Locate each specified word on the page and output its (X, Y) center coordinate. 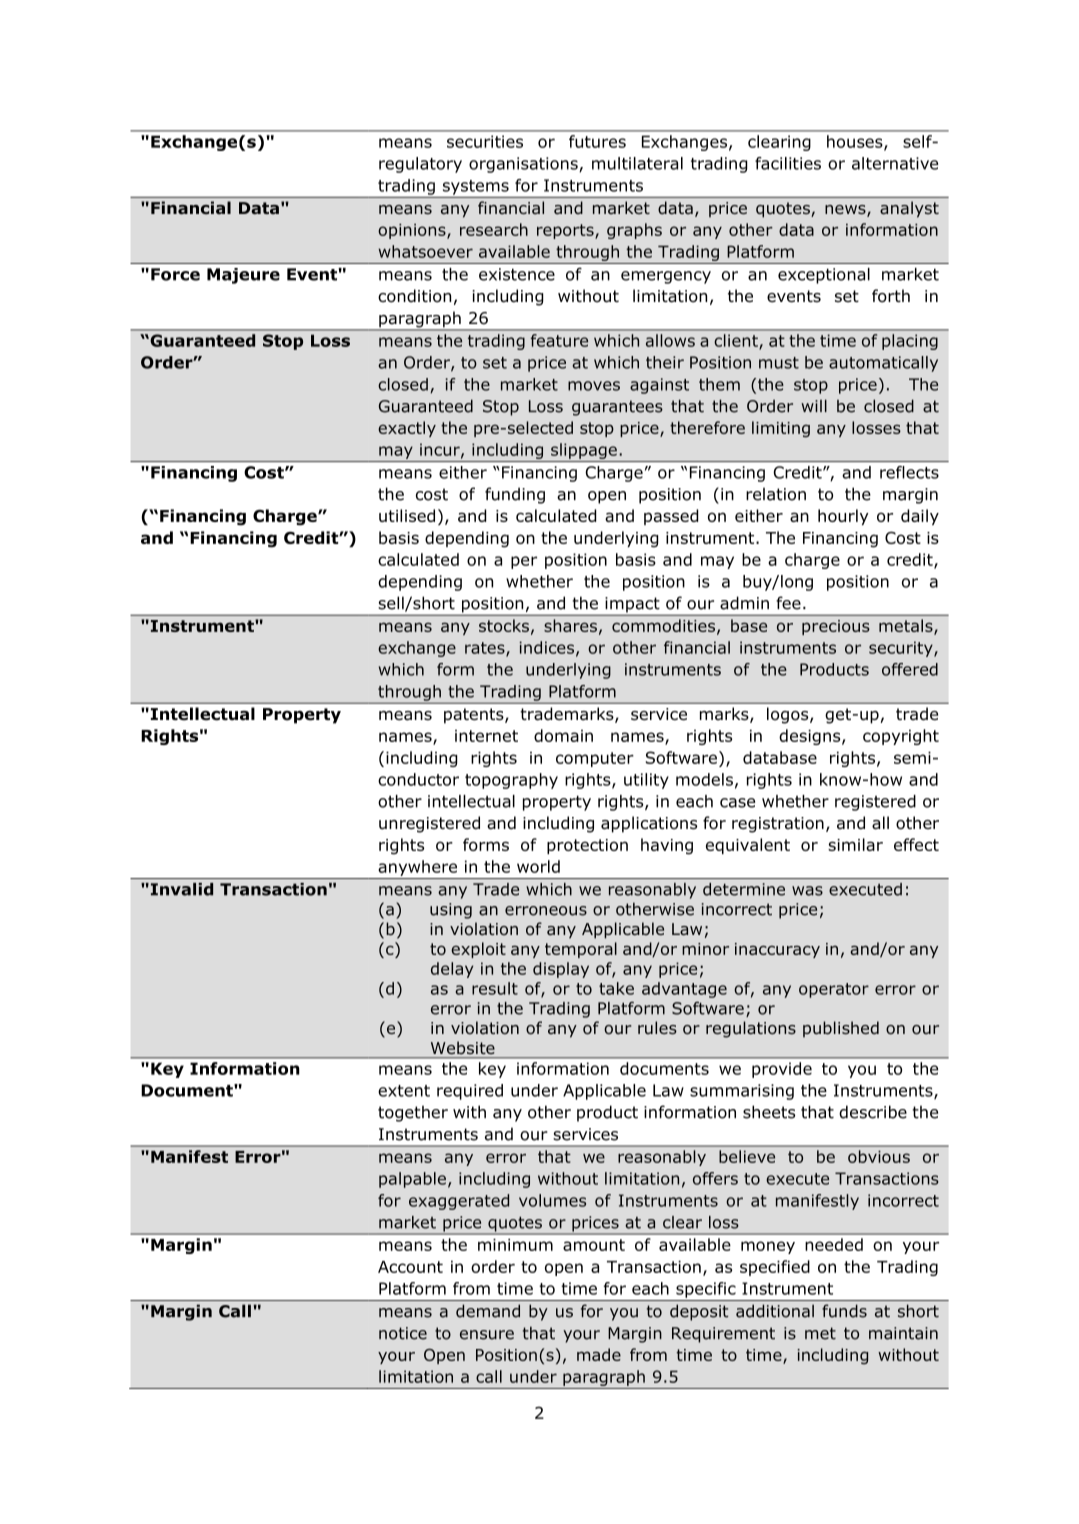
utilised (407, 515)
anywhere (418, 868)
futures (597, 141)
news (846, 211)
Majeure (243, 276)
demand (488, 1311)
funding (515, 495)
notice (403, 1333)
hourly (843, 517)
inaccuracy (777, 950)
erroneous (546, 911)
